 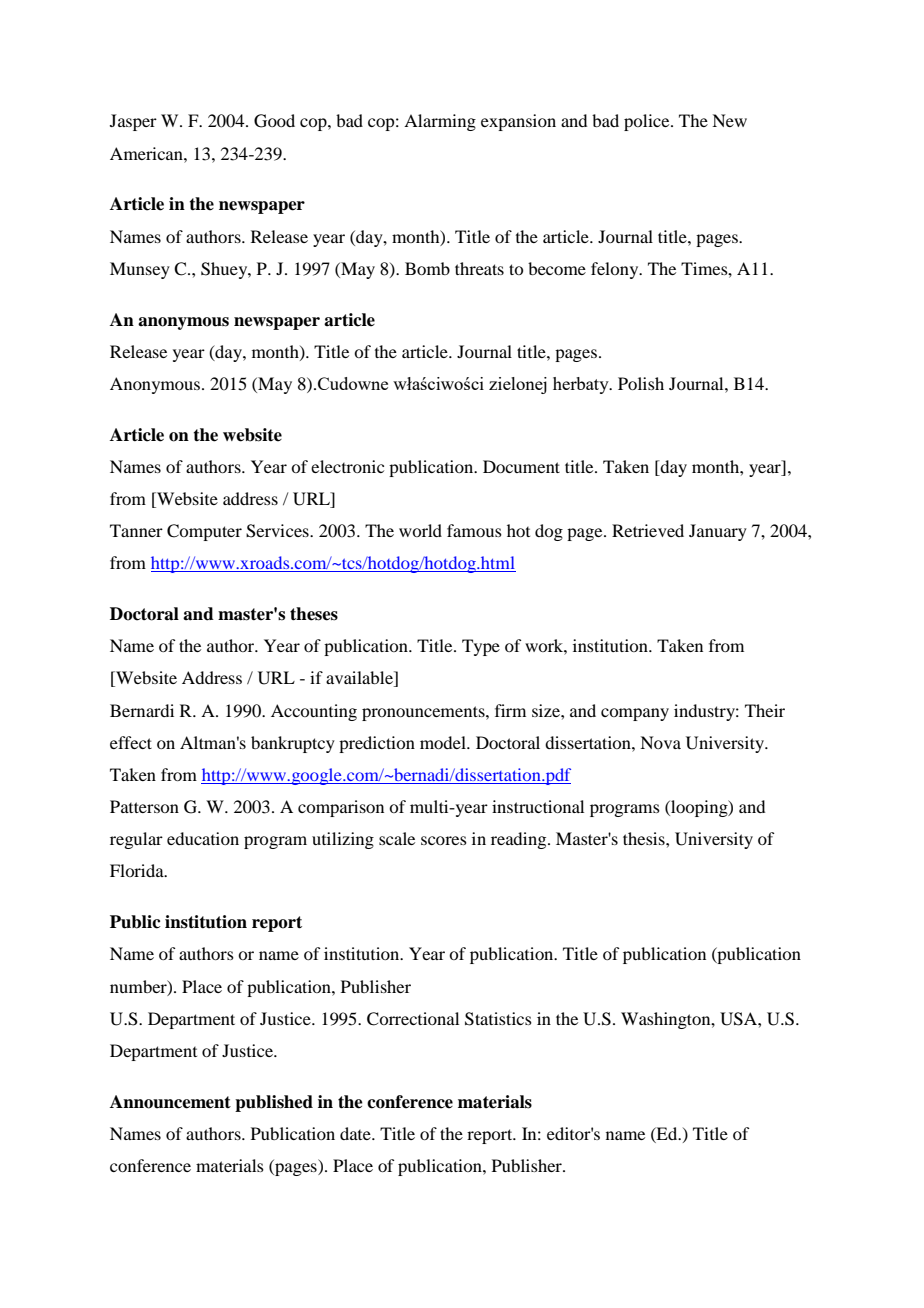 I want to click on Computer, so click(x=204, y=532).
